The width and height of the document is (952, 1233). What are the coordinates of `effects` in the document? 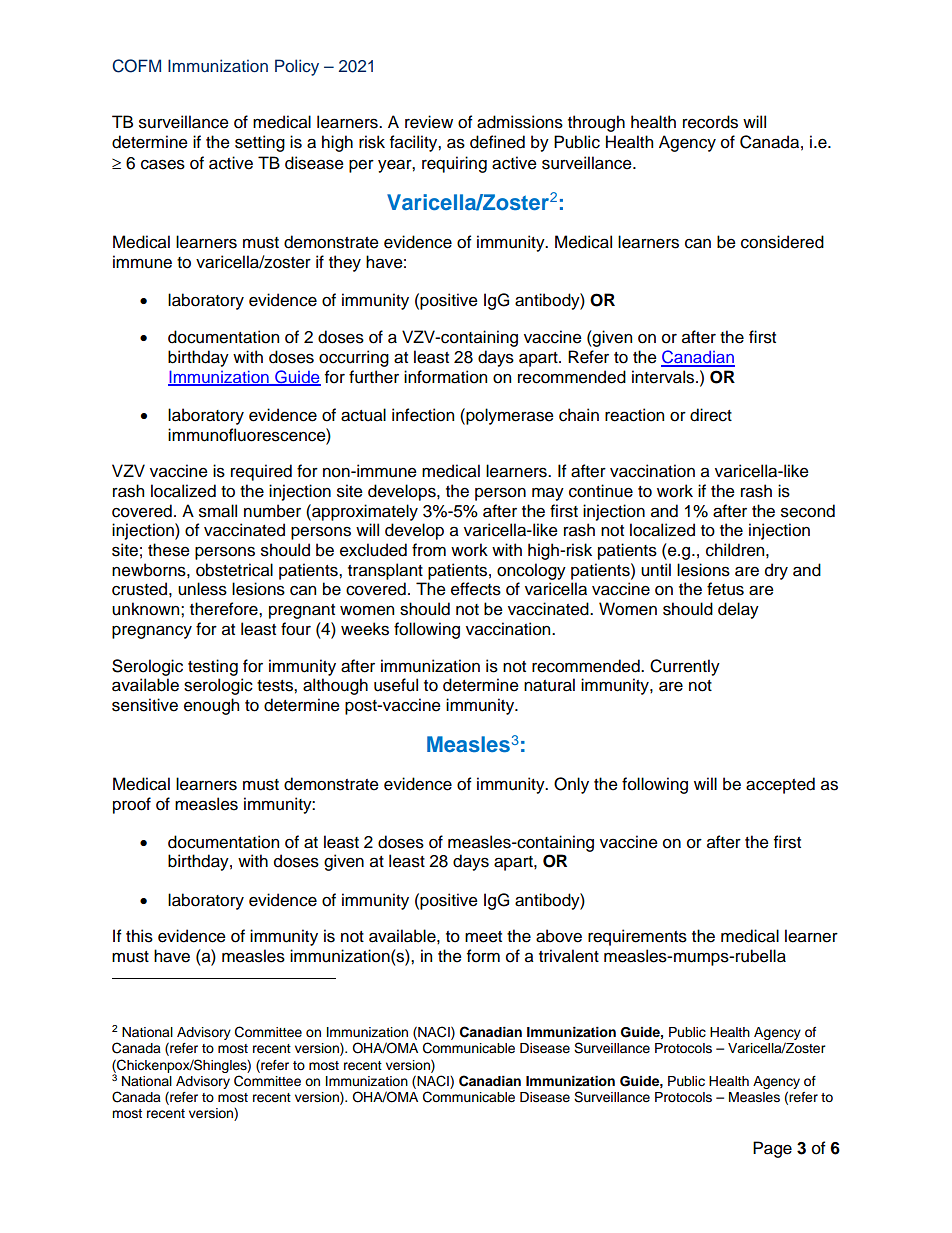 It's located at (476, 589).
